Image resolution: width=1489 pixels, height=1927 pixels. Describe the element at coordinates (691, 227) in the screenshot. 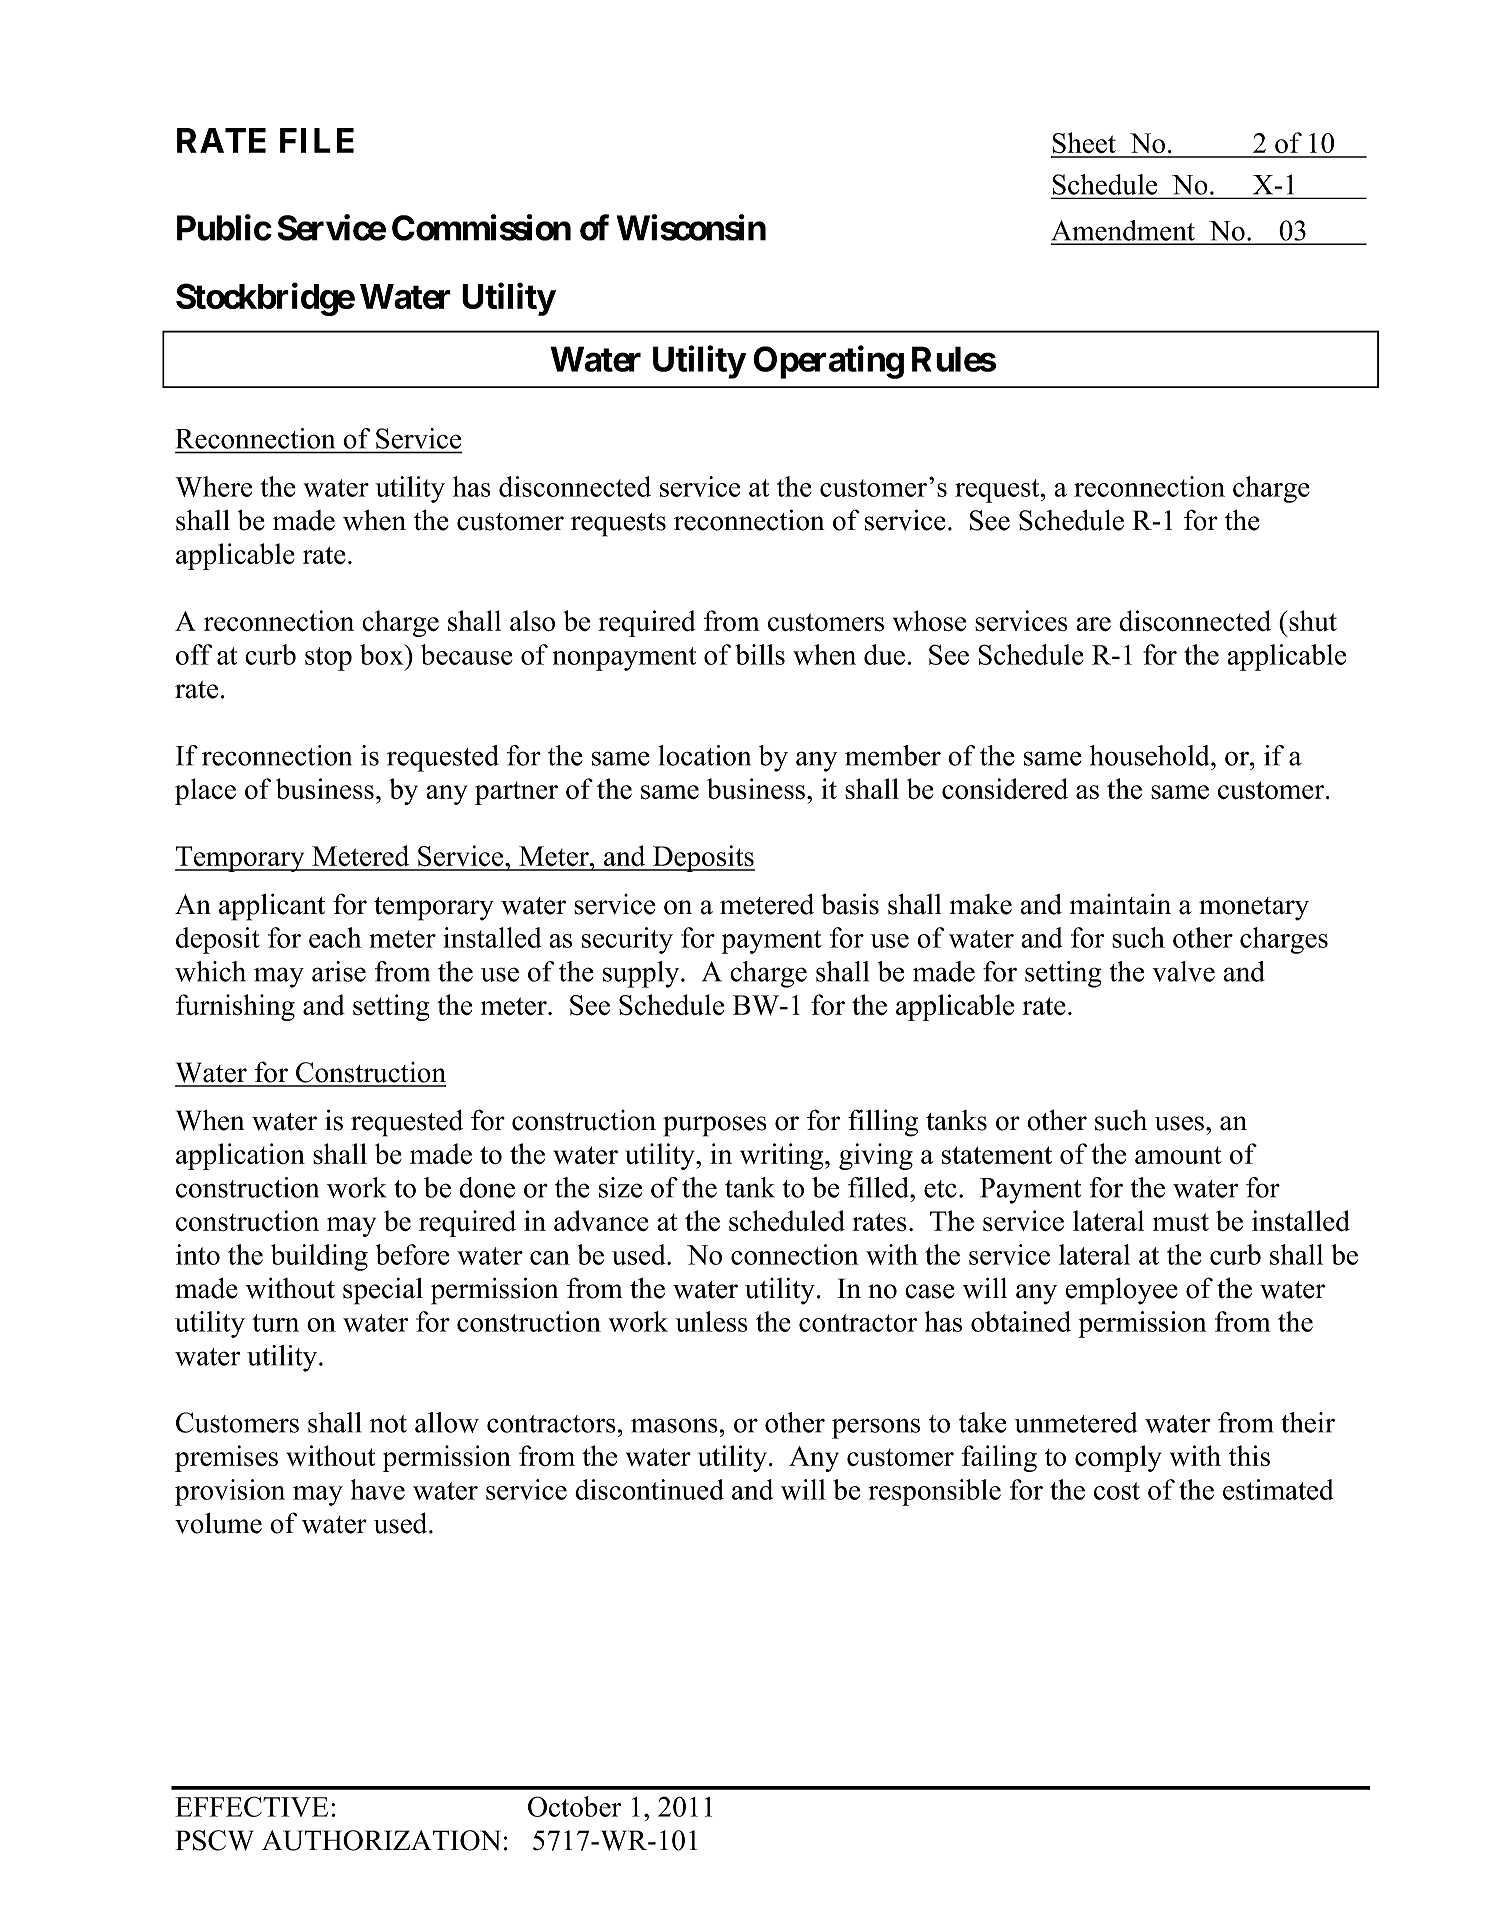

I see `Wisconsin` at that location.
